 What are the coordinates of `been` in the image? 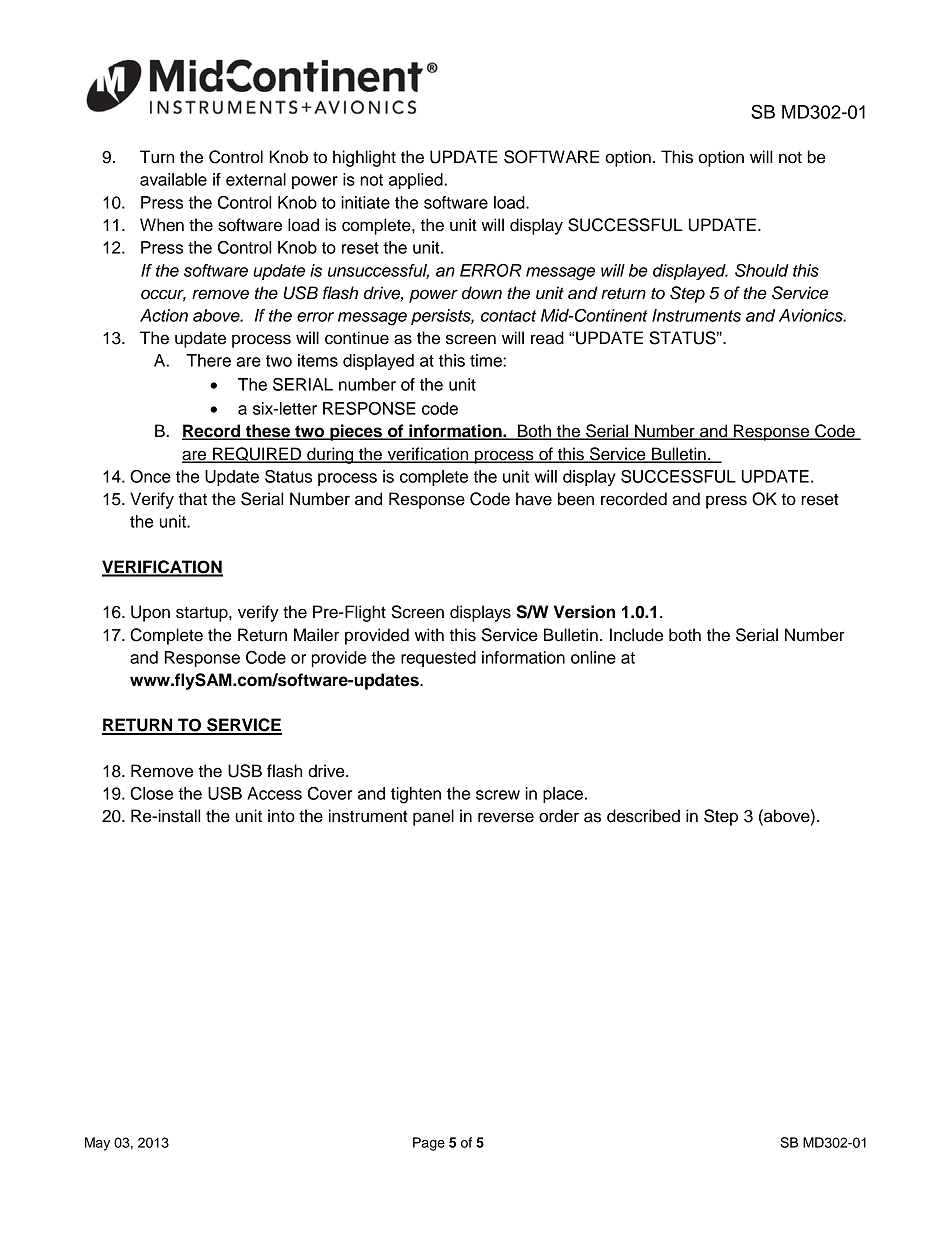 It's located at (576, 499).
